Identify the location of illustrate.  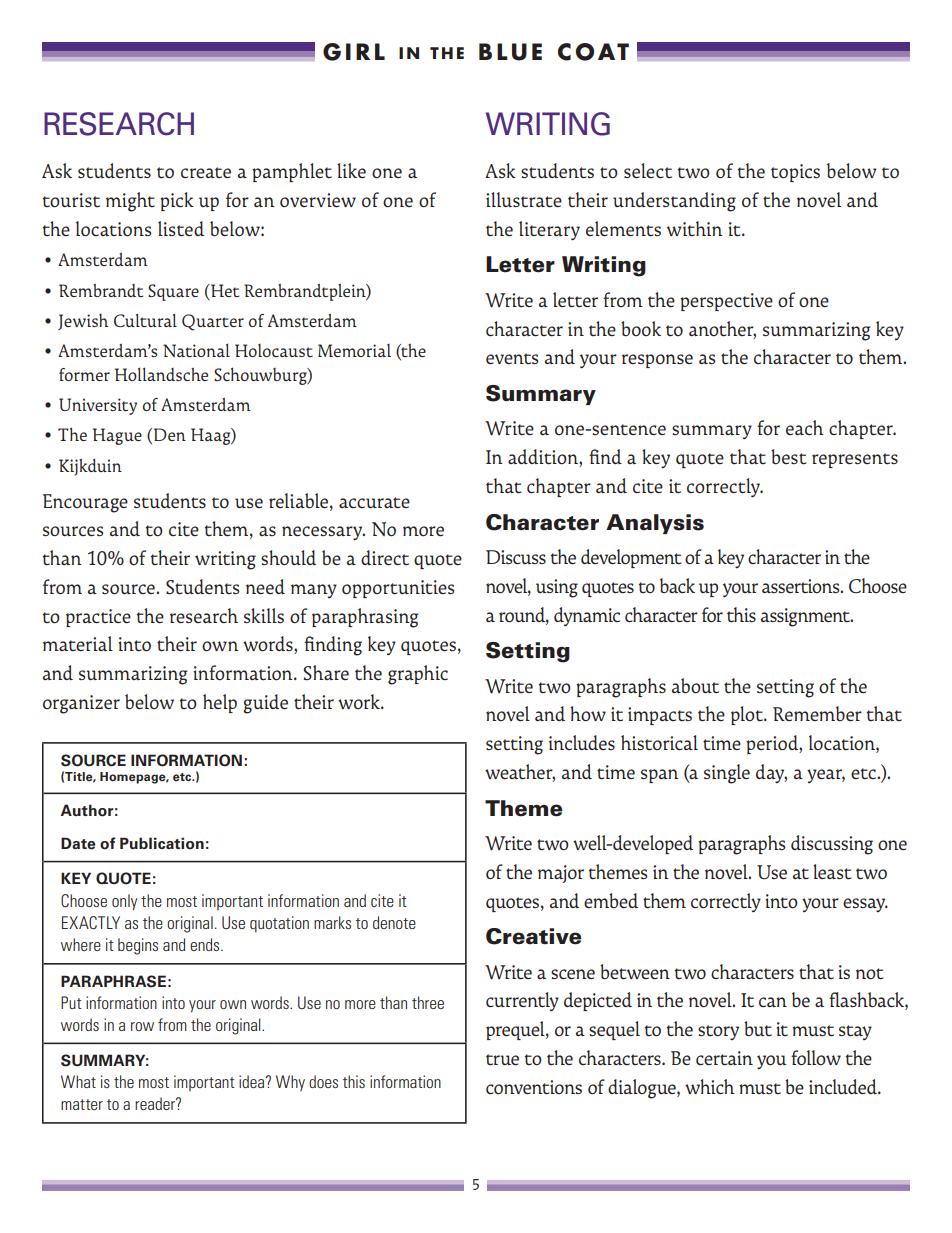
(524, 200).
